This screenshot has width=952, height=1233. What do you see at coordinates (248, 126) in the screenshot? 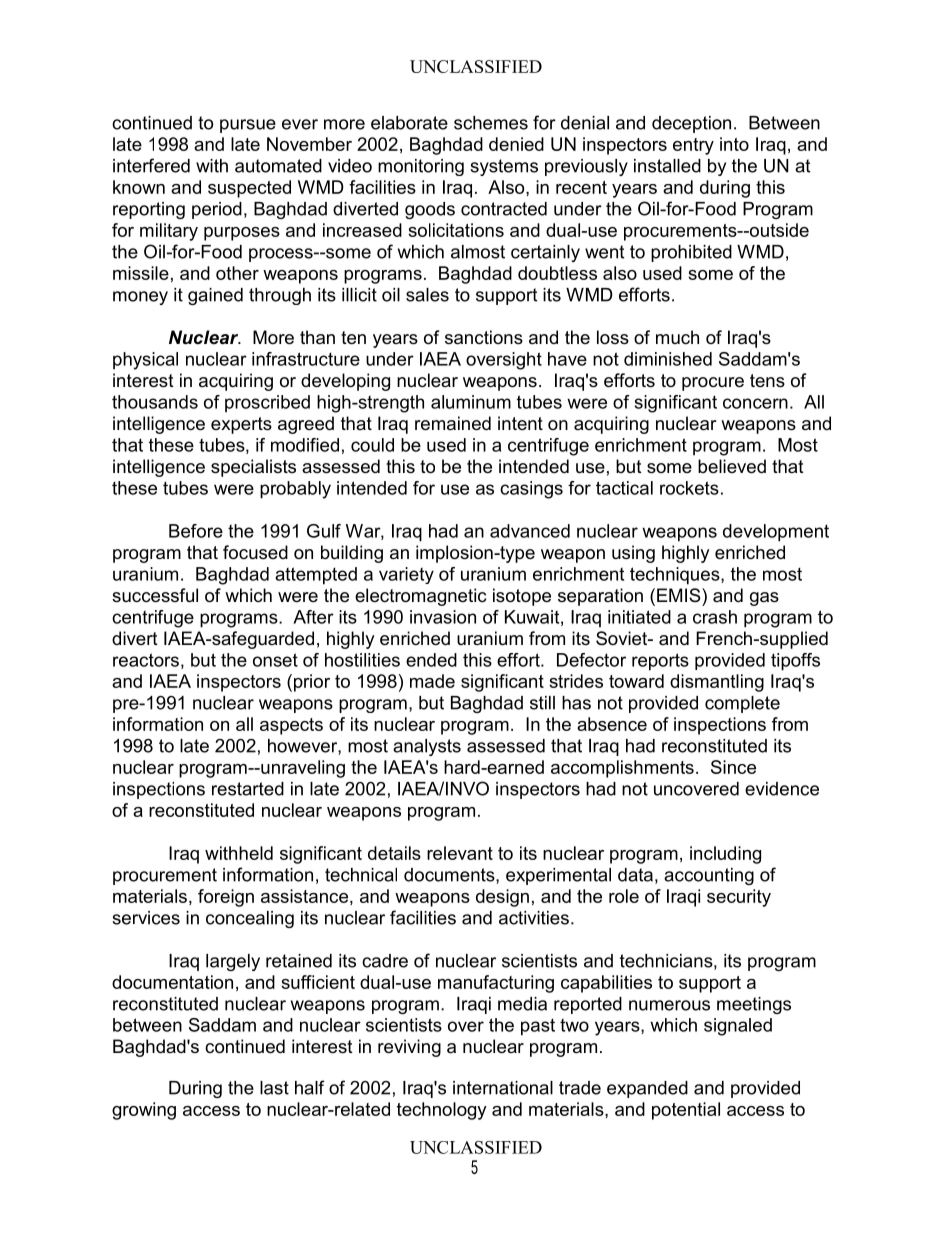
I see `pursue` at bounding box center [248, 126].
